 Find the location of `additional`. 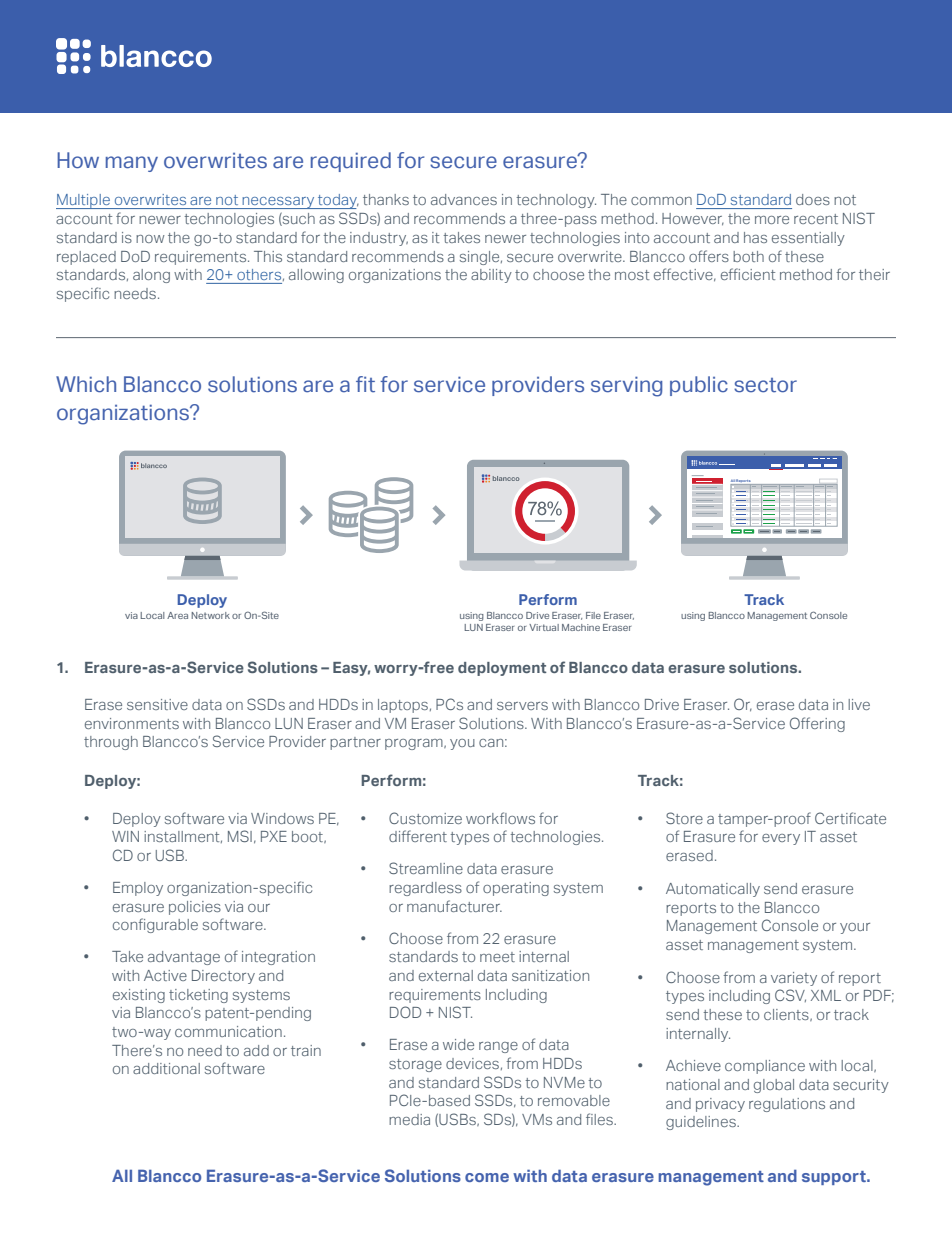

additional is located at coordinates (166, 1068).
